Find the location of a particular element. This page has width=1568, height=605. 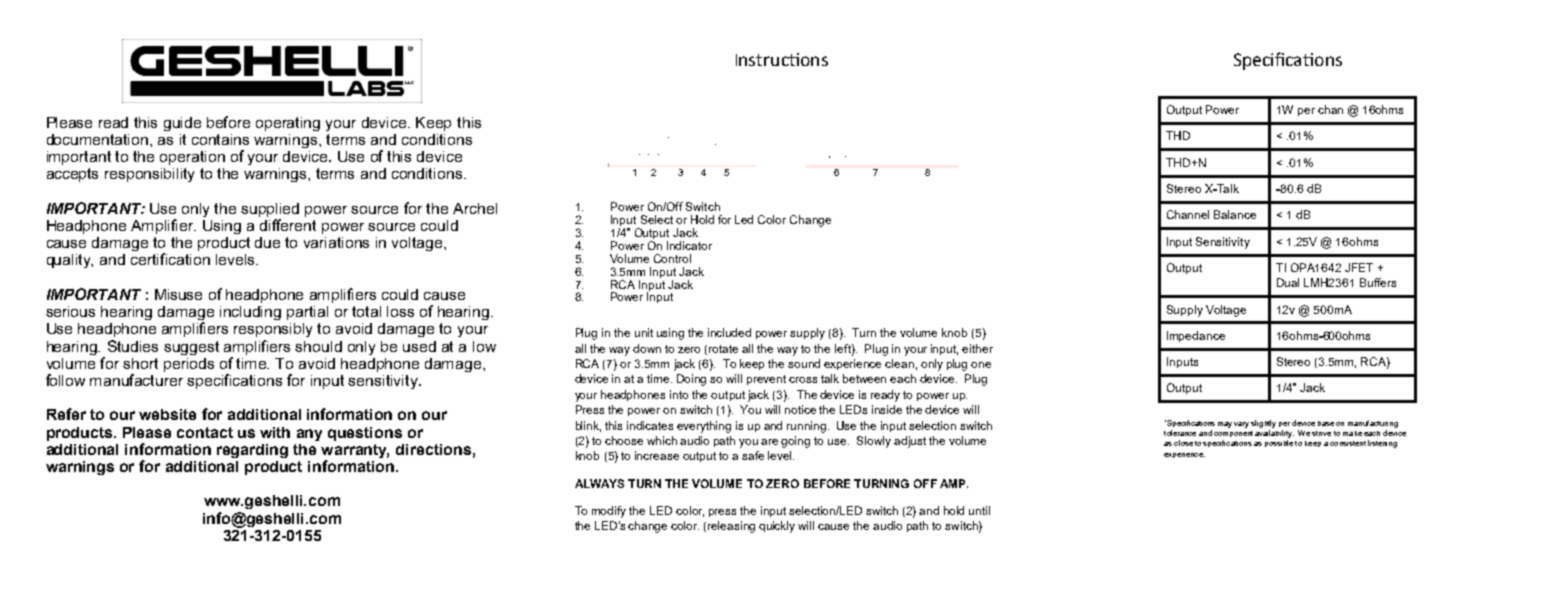

until is located at coordinates (979, 510).
